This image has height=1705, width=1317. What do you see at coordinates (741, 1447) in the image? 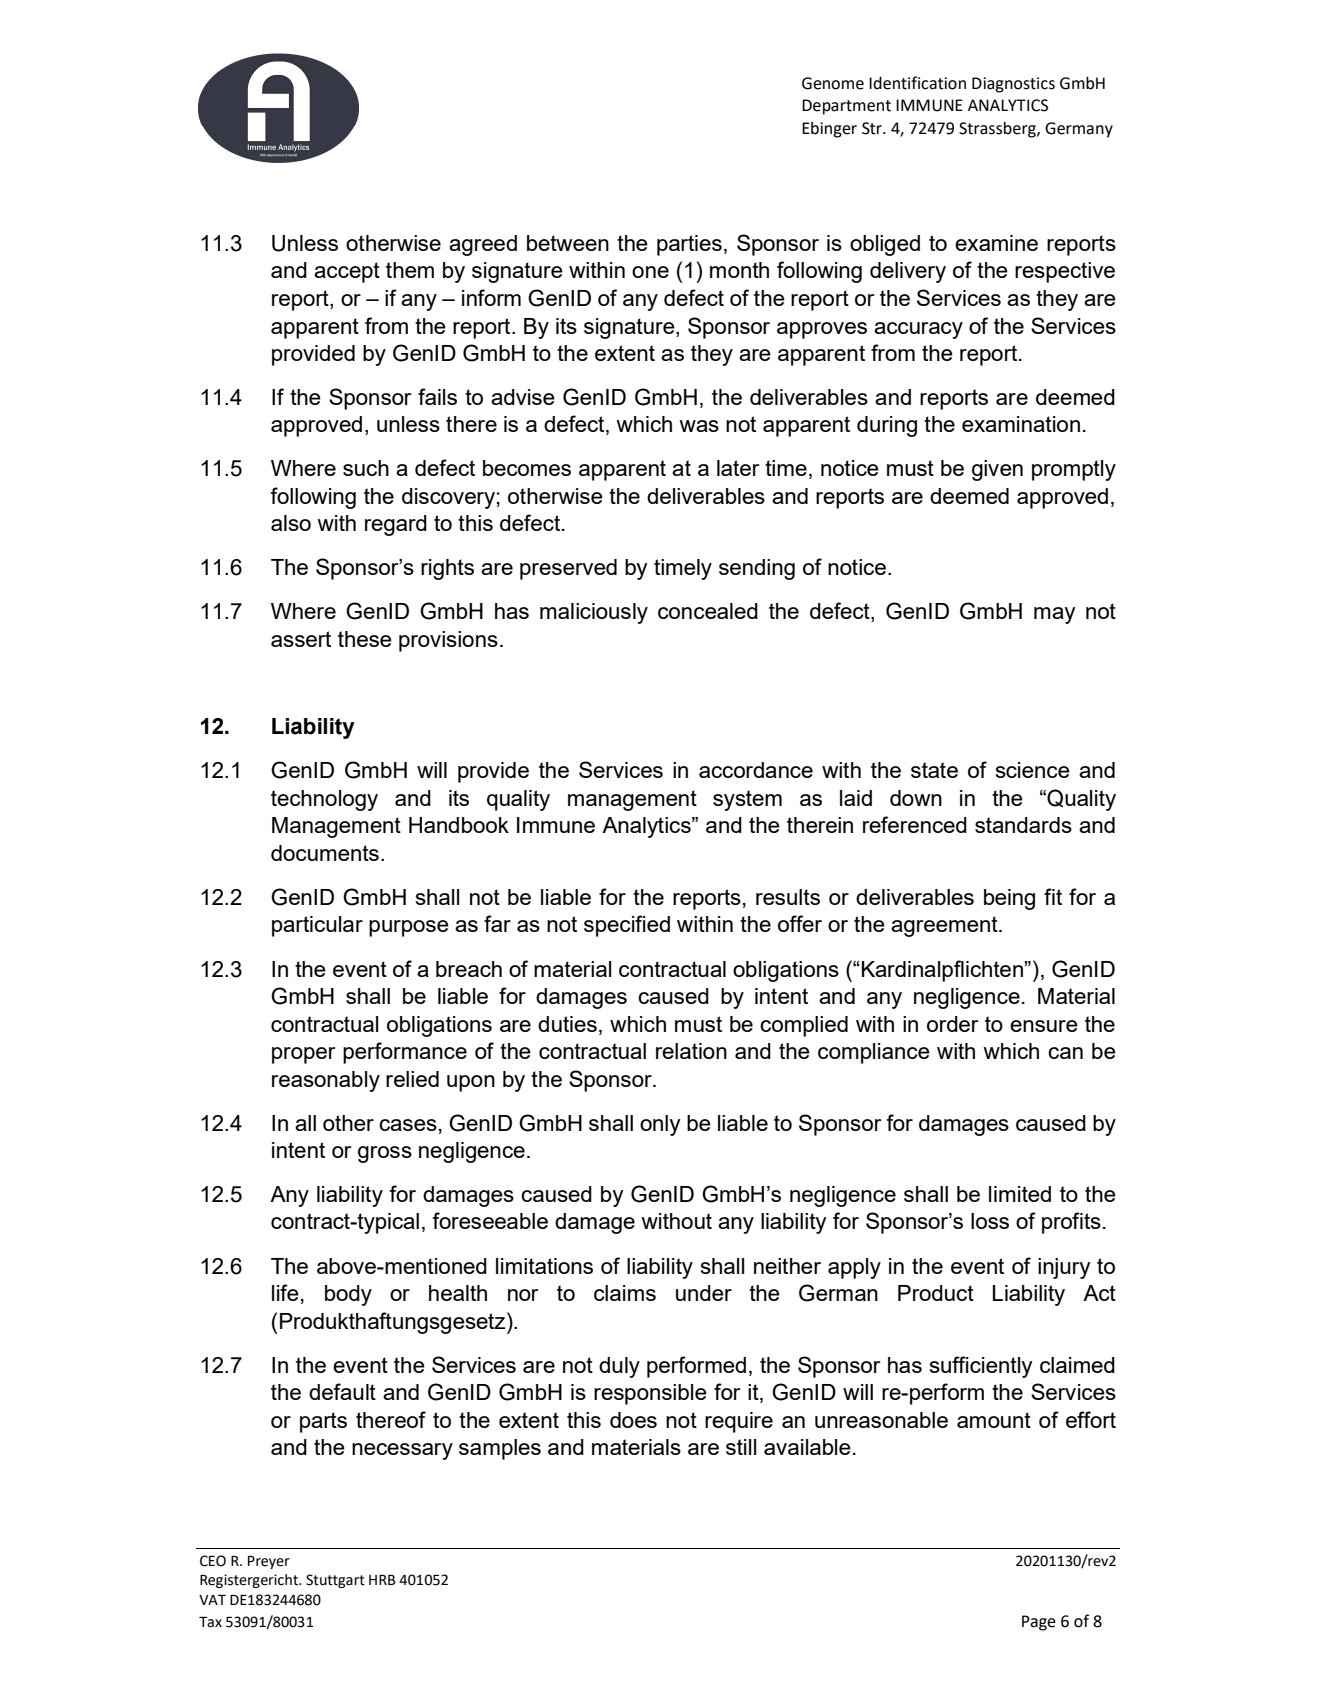
I see `still` at bounding box center [741, 1447].
